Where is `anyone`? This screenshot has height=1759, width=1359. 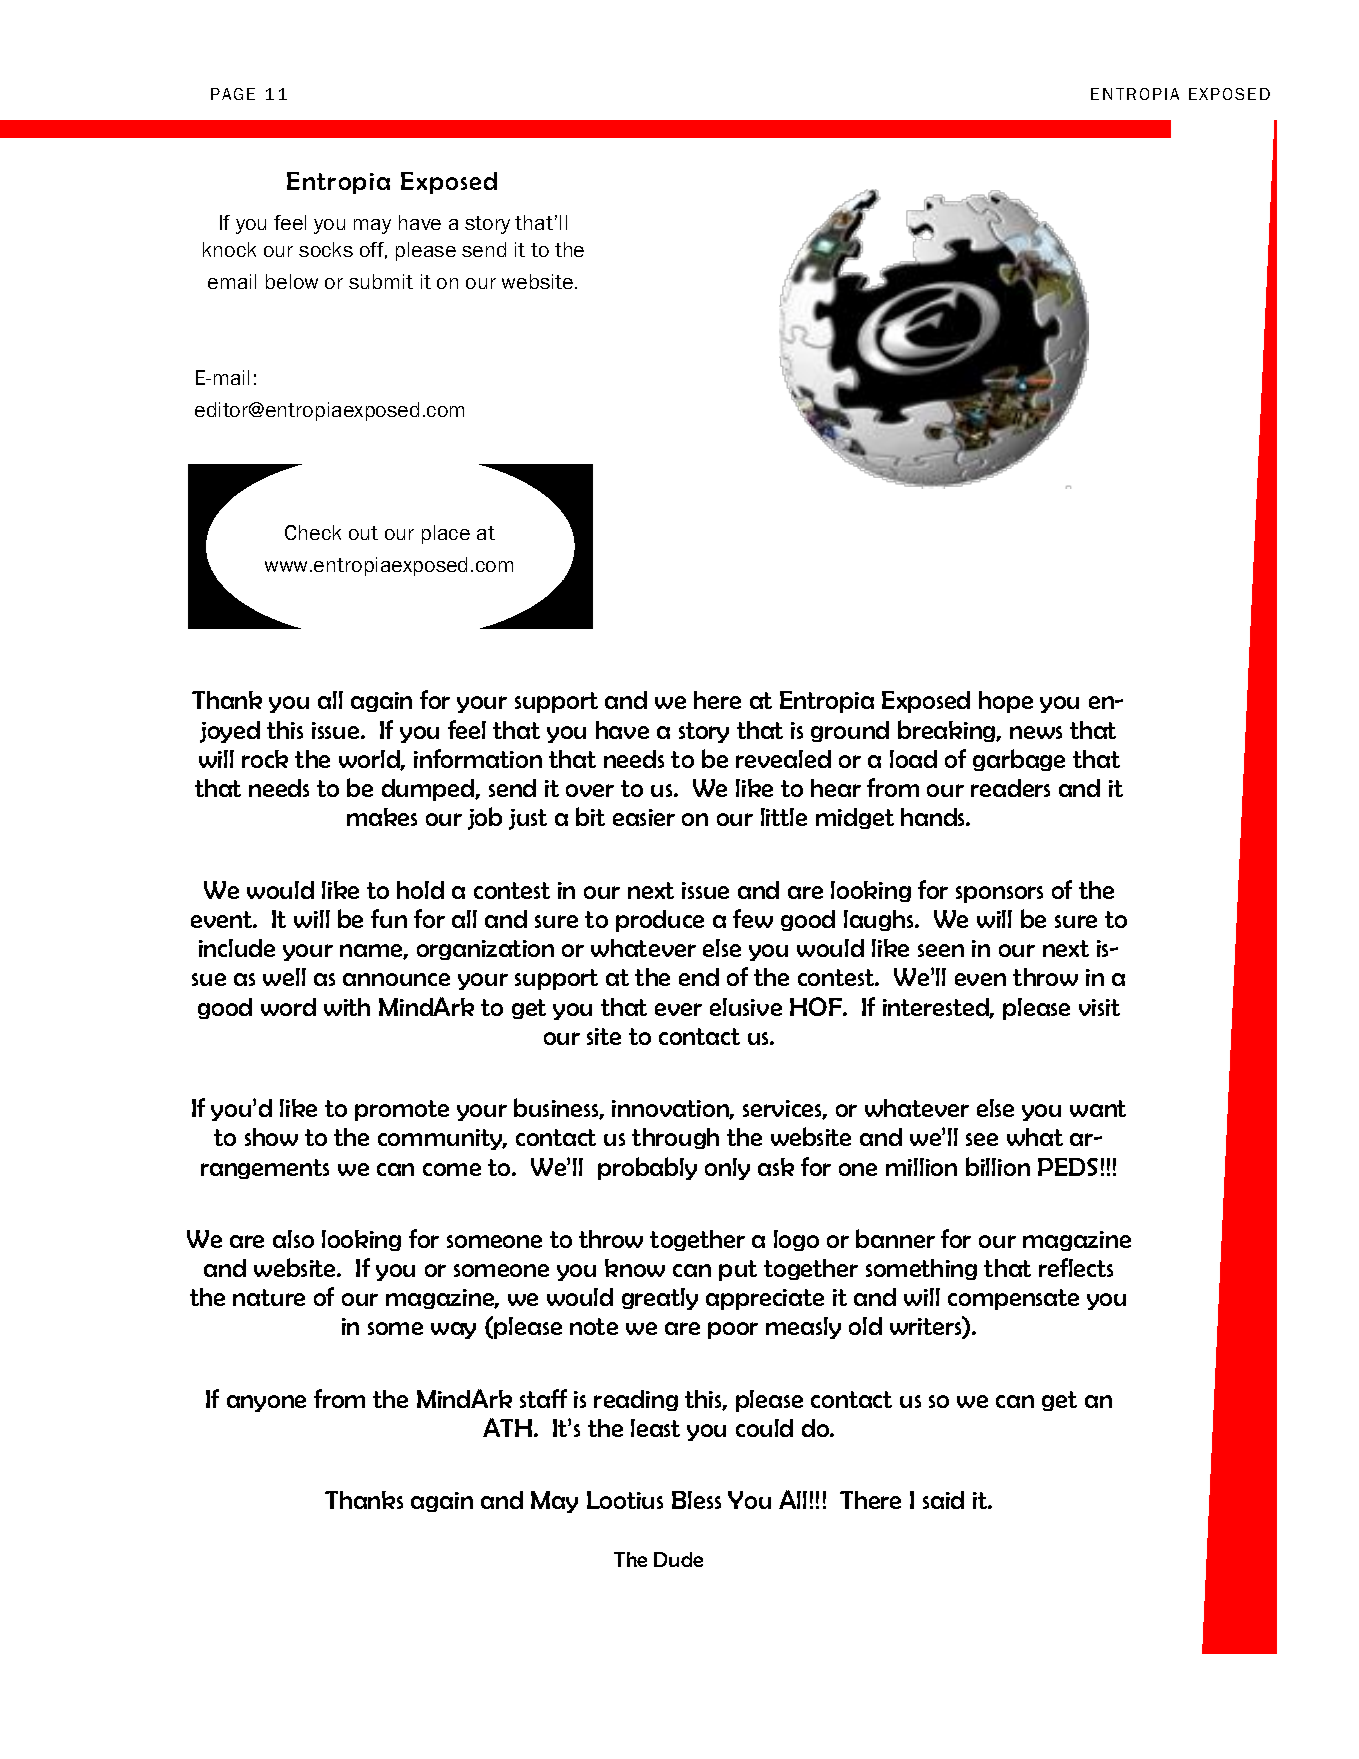
anyone is located at coordinates (266, 1403).
